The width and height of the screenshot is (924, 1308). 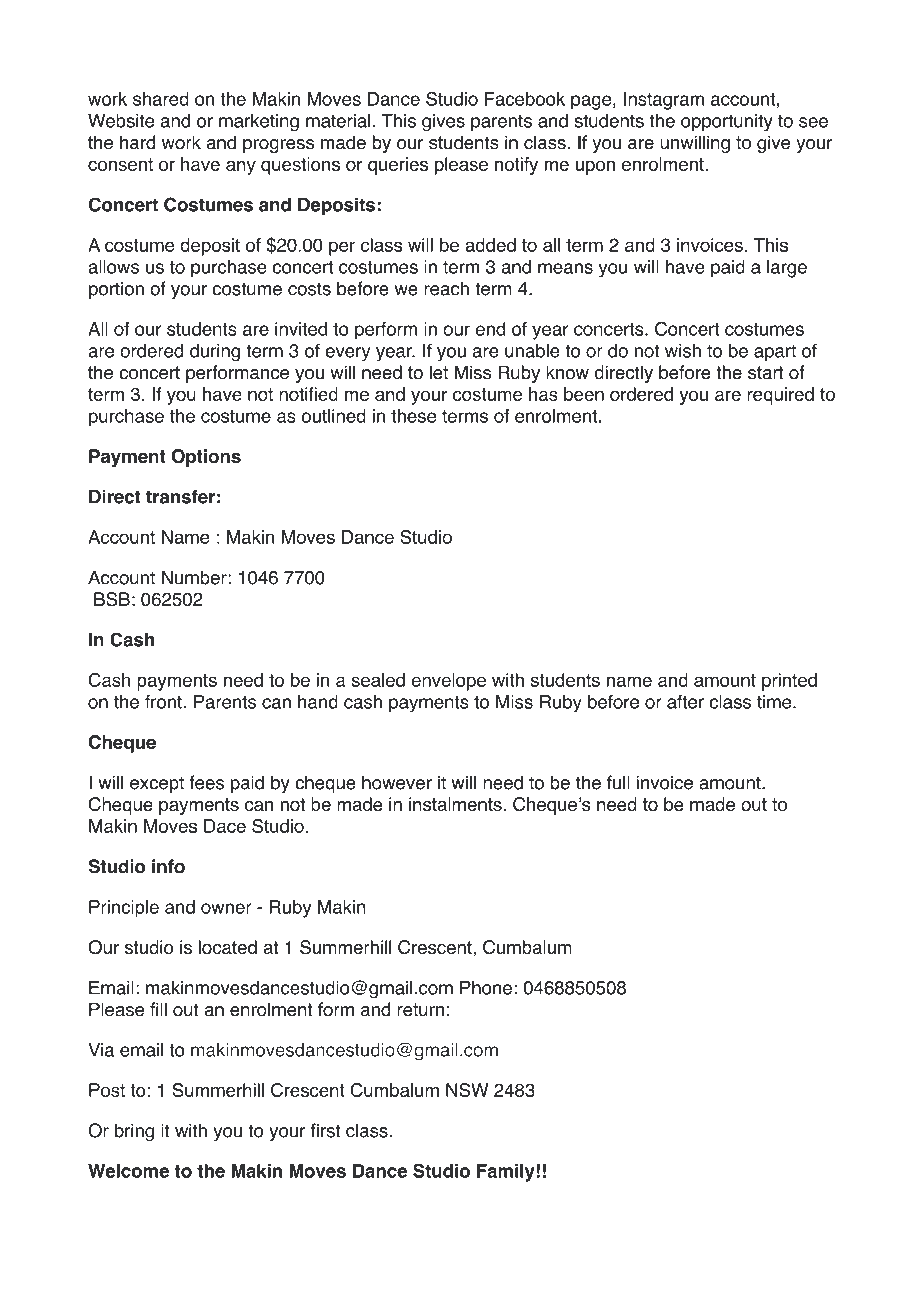 What do you see at coordinates (161, 99) in the screenshot?
I see `shared` at bounding box center [161, 99].
